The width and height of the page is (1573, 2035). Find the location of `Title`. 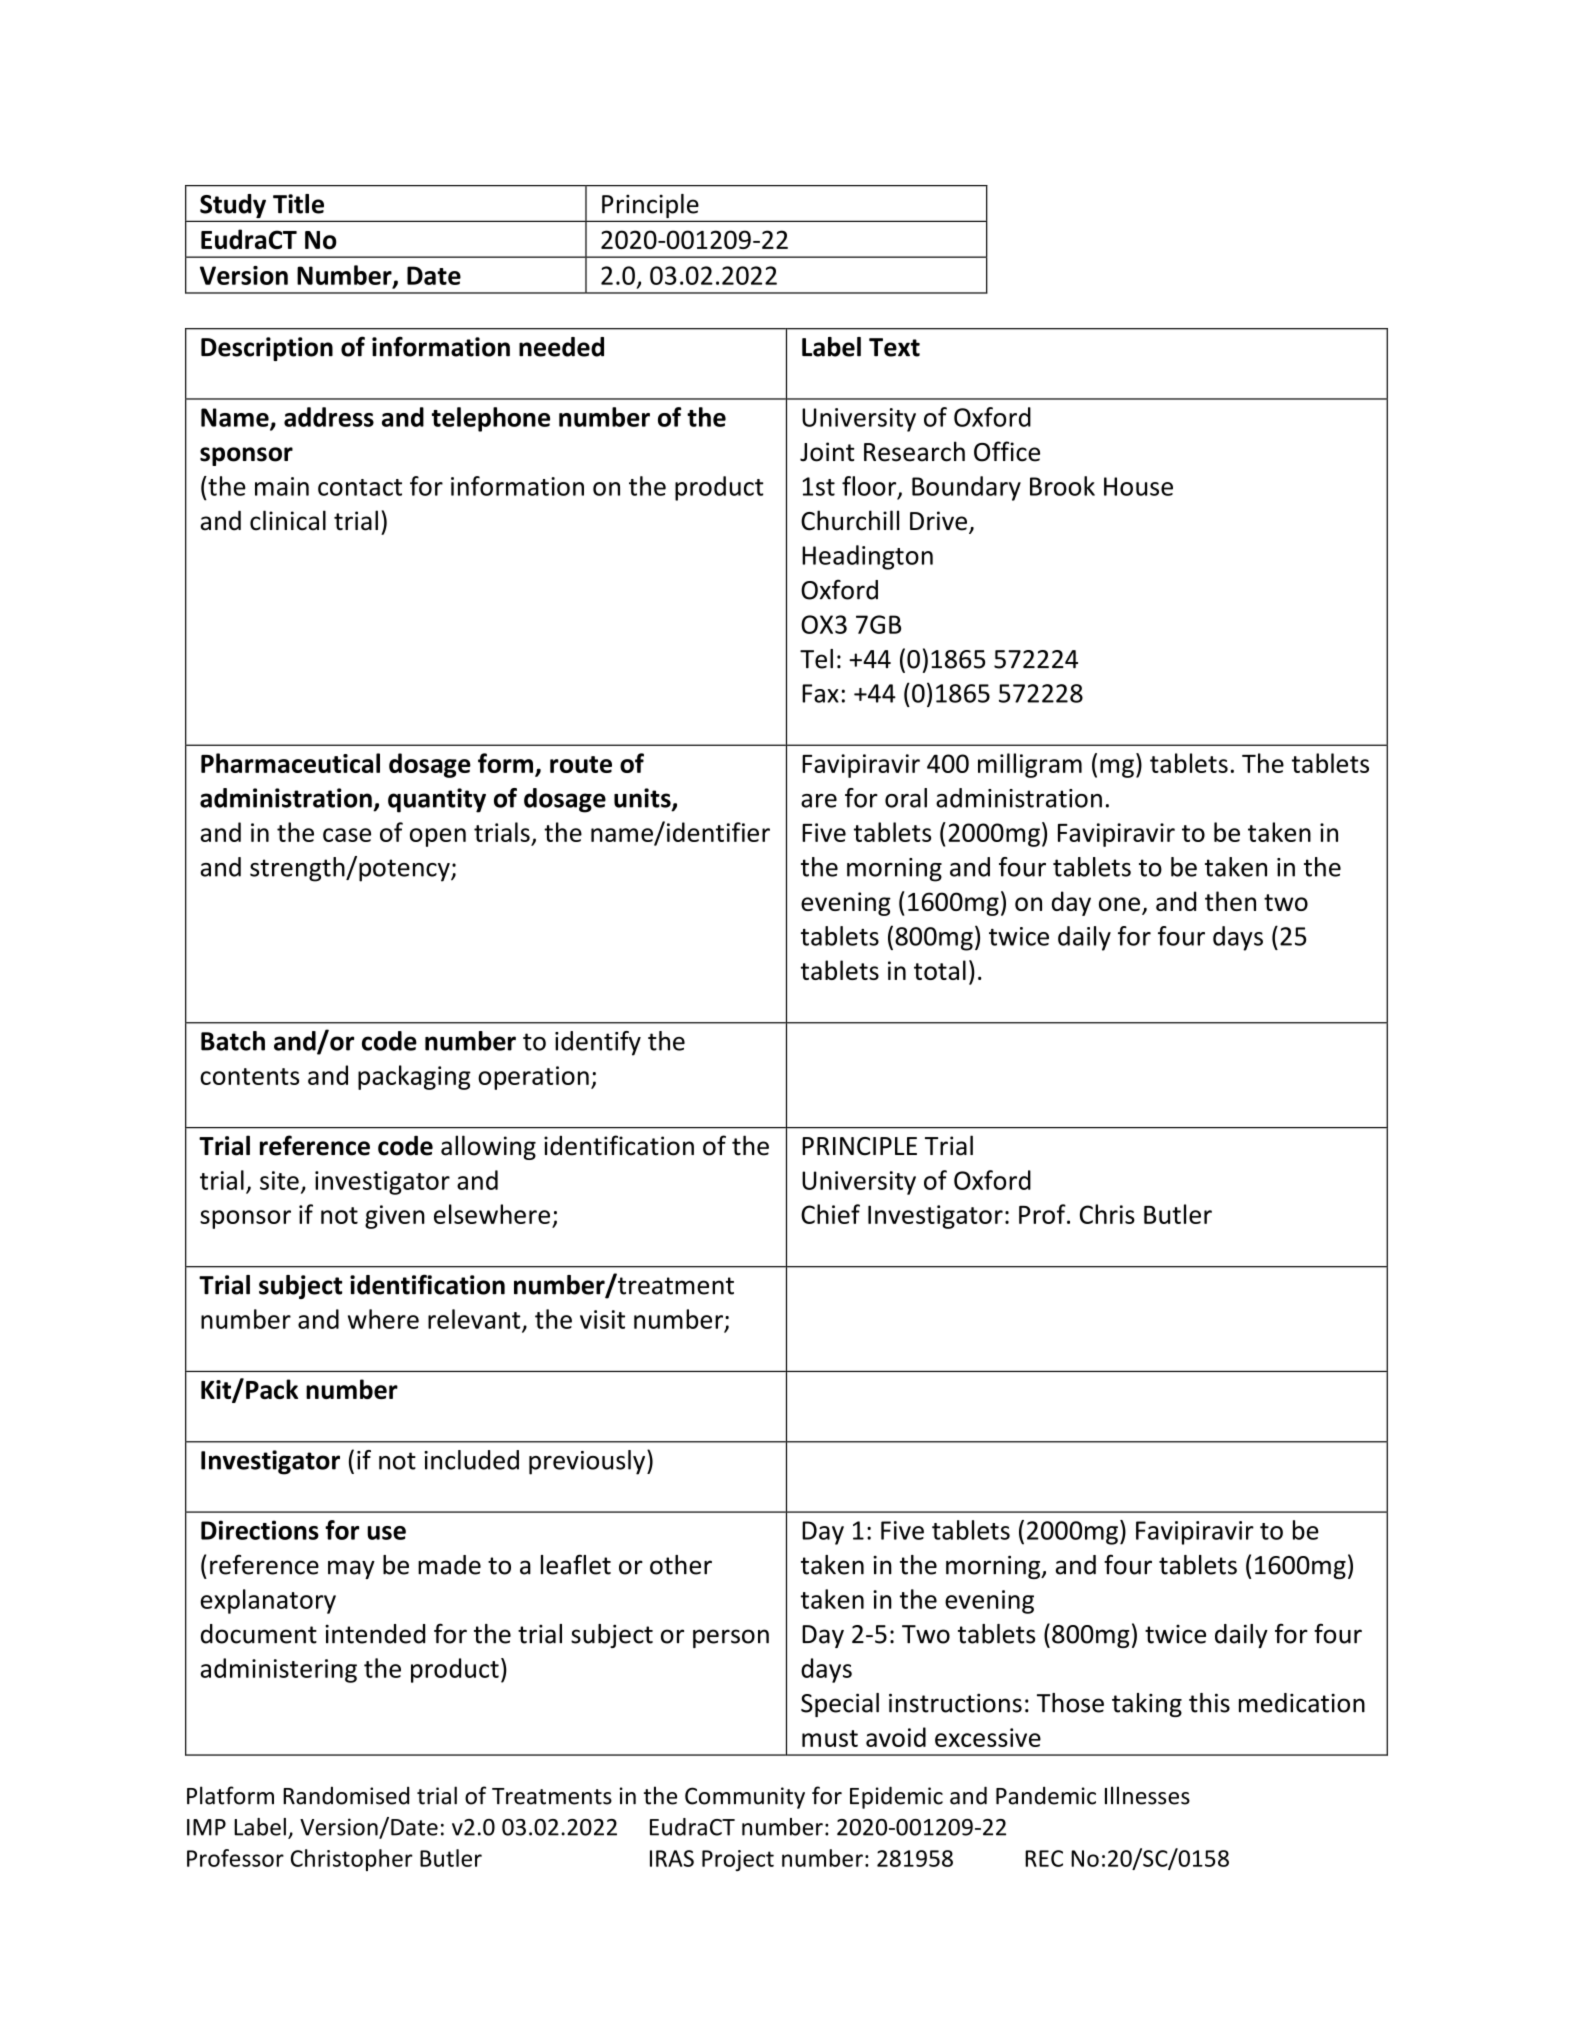

Title is located at coordinates (298, 204).
